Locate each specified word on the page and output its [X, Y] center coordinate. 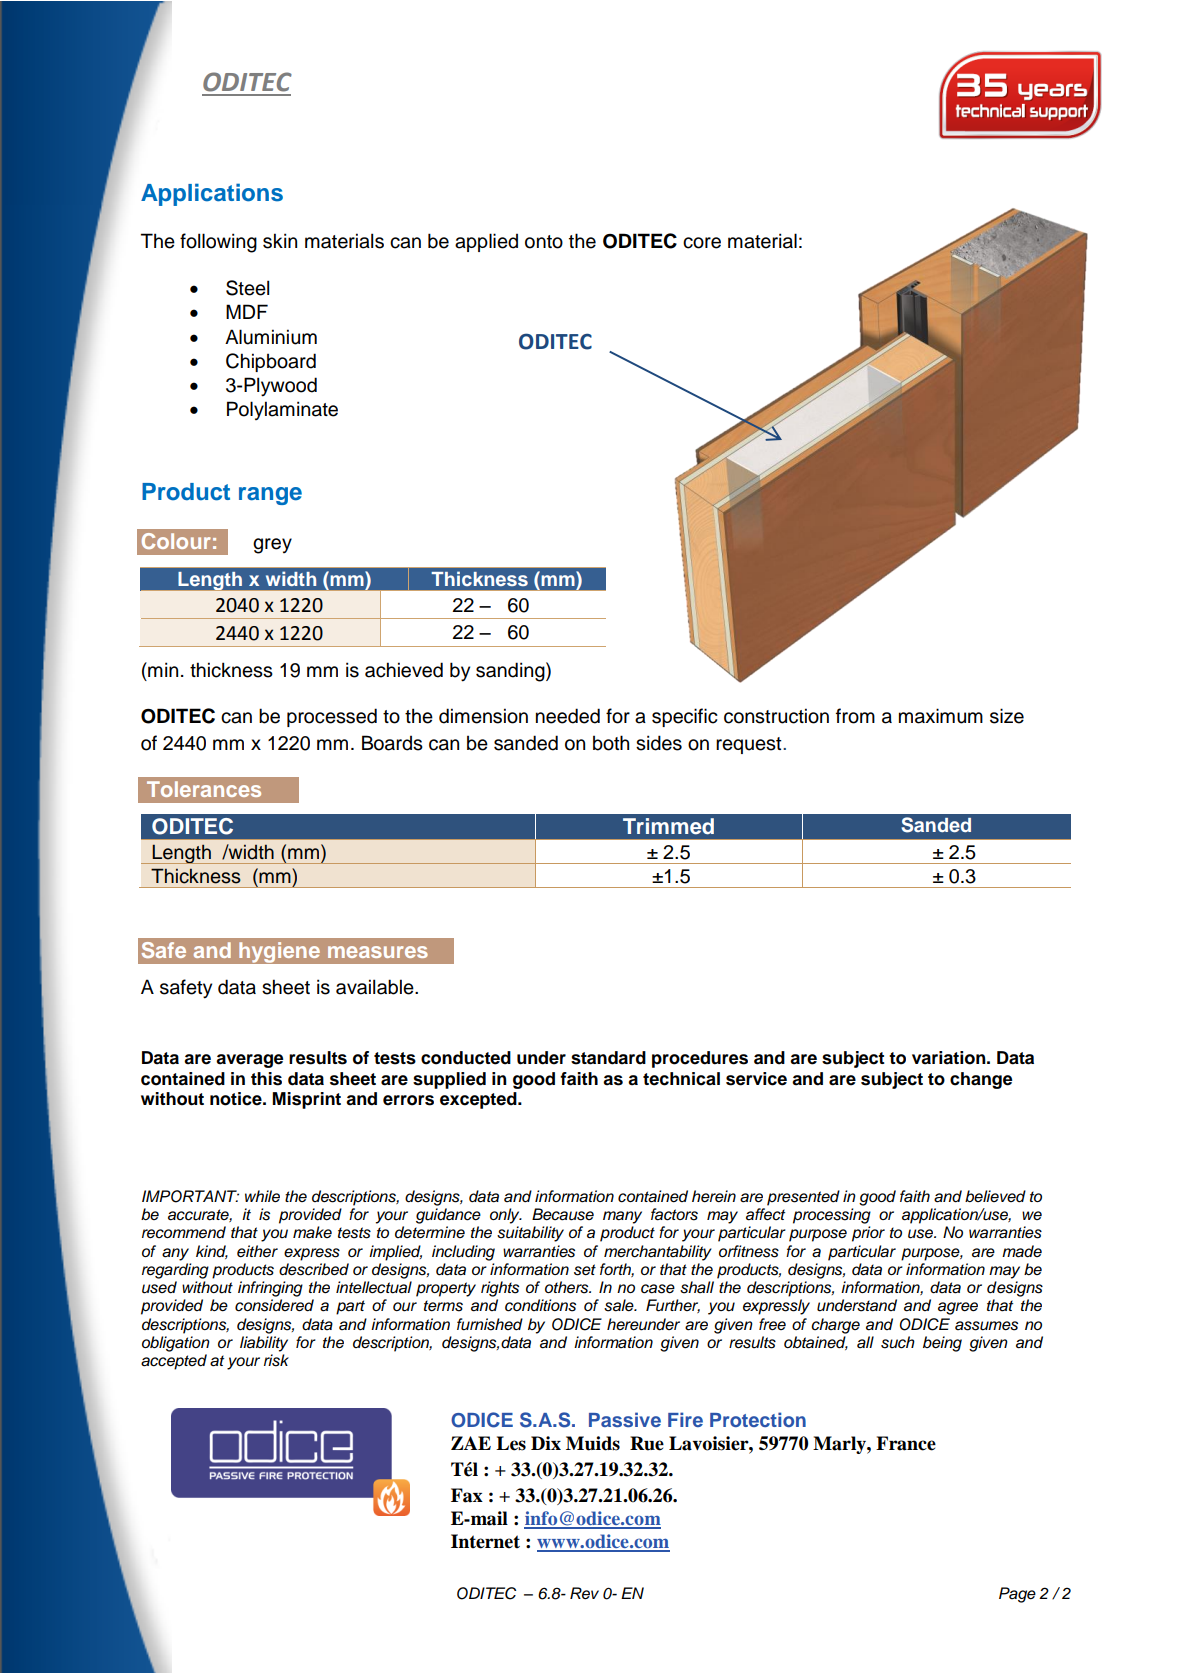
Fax [467, 1495]
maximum [941, 716]
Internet [485, 1541]
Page [1017, 1595]
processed [332, 717]
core [702, 243]
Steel [247, 288]
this [266, 1079]
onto [544, 242]
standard [608, 1058]
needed [568, 716]
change [981, 1080]
